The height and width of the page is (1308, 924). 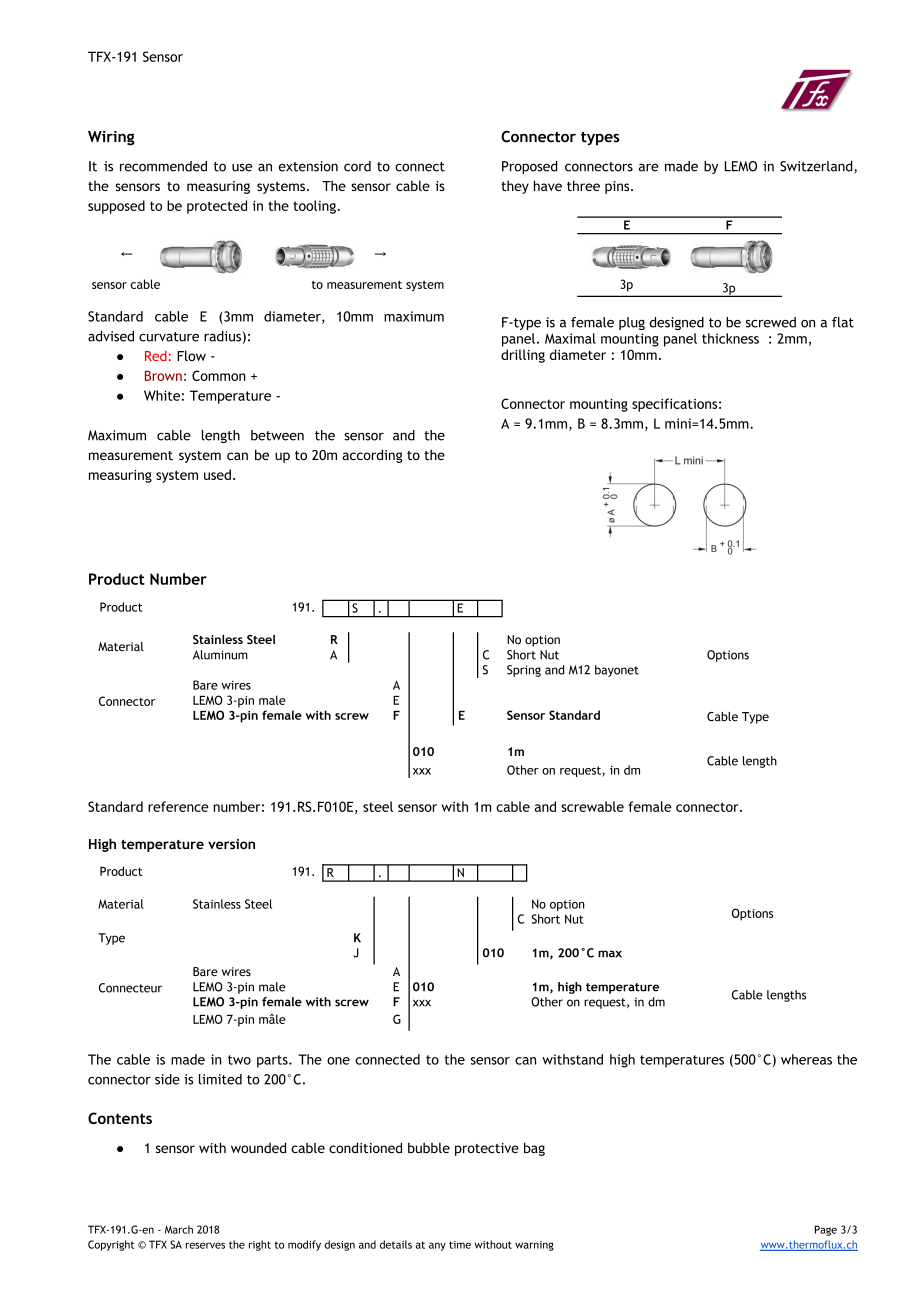 I want to click on whereas, so click(x=806, y=1059).
